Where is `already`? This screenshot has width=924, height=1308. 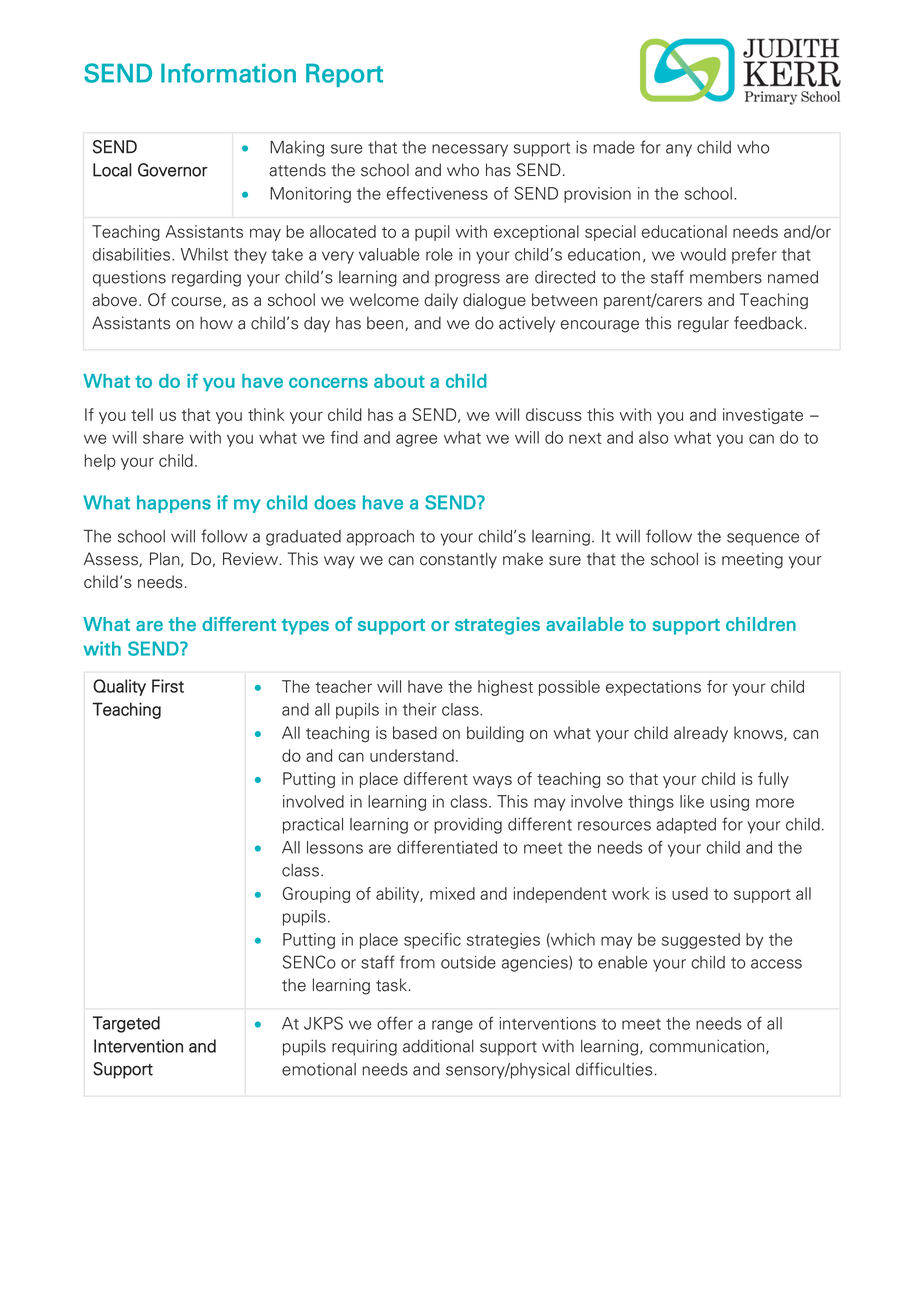
already is located at coordinates (701, 734).
